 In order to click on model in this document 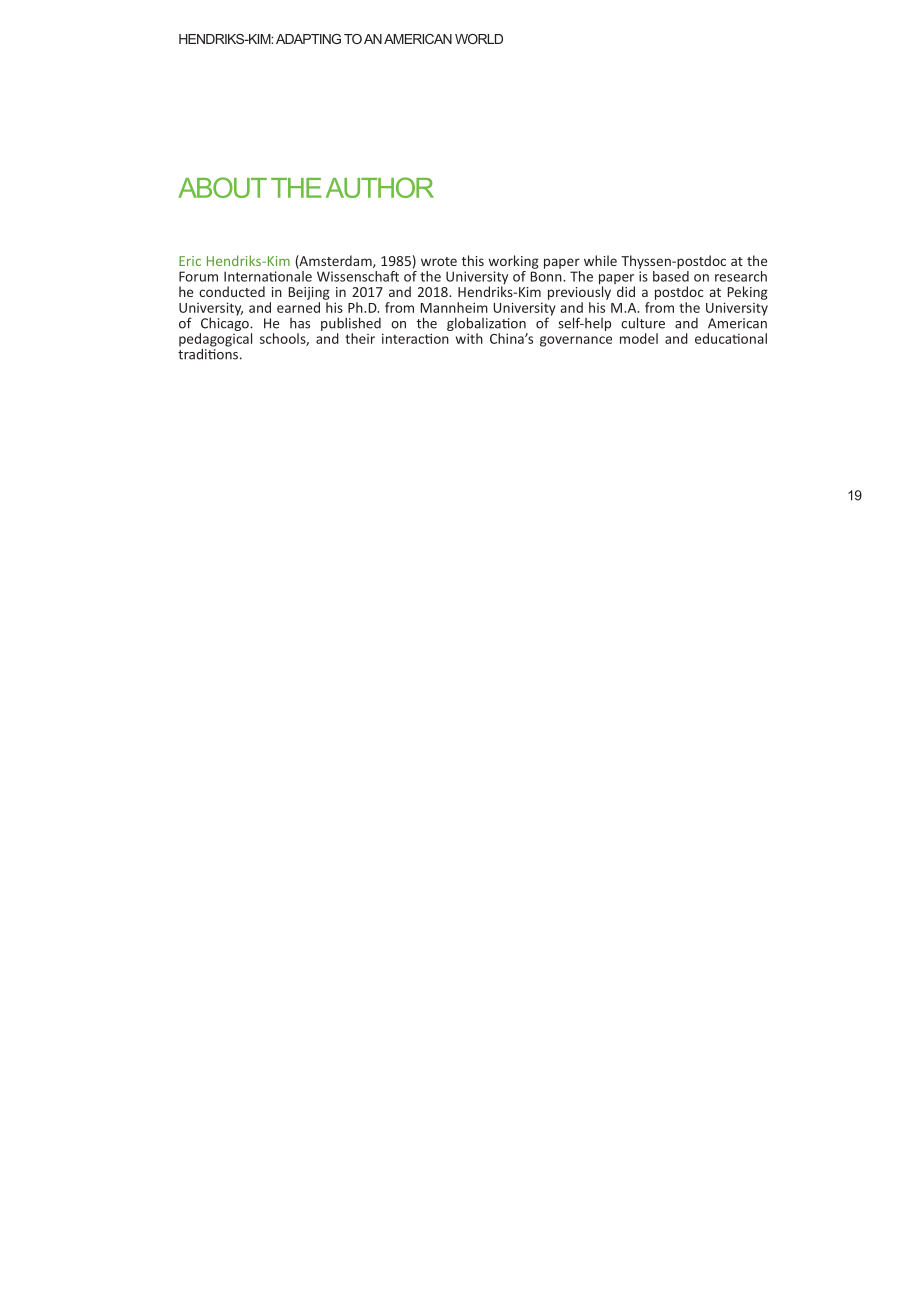, I will do `click(639, 338)`.
